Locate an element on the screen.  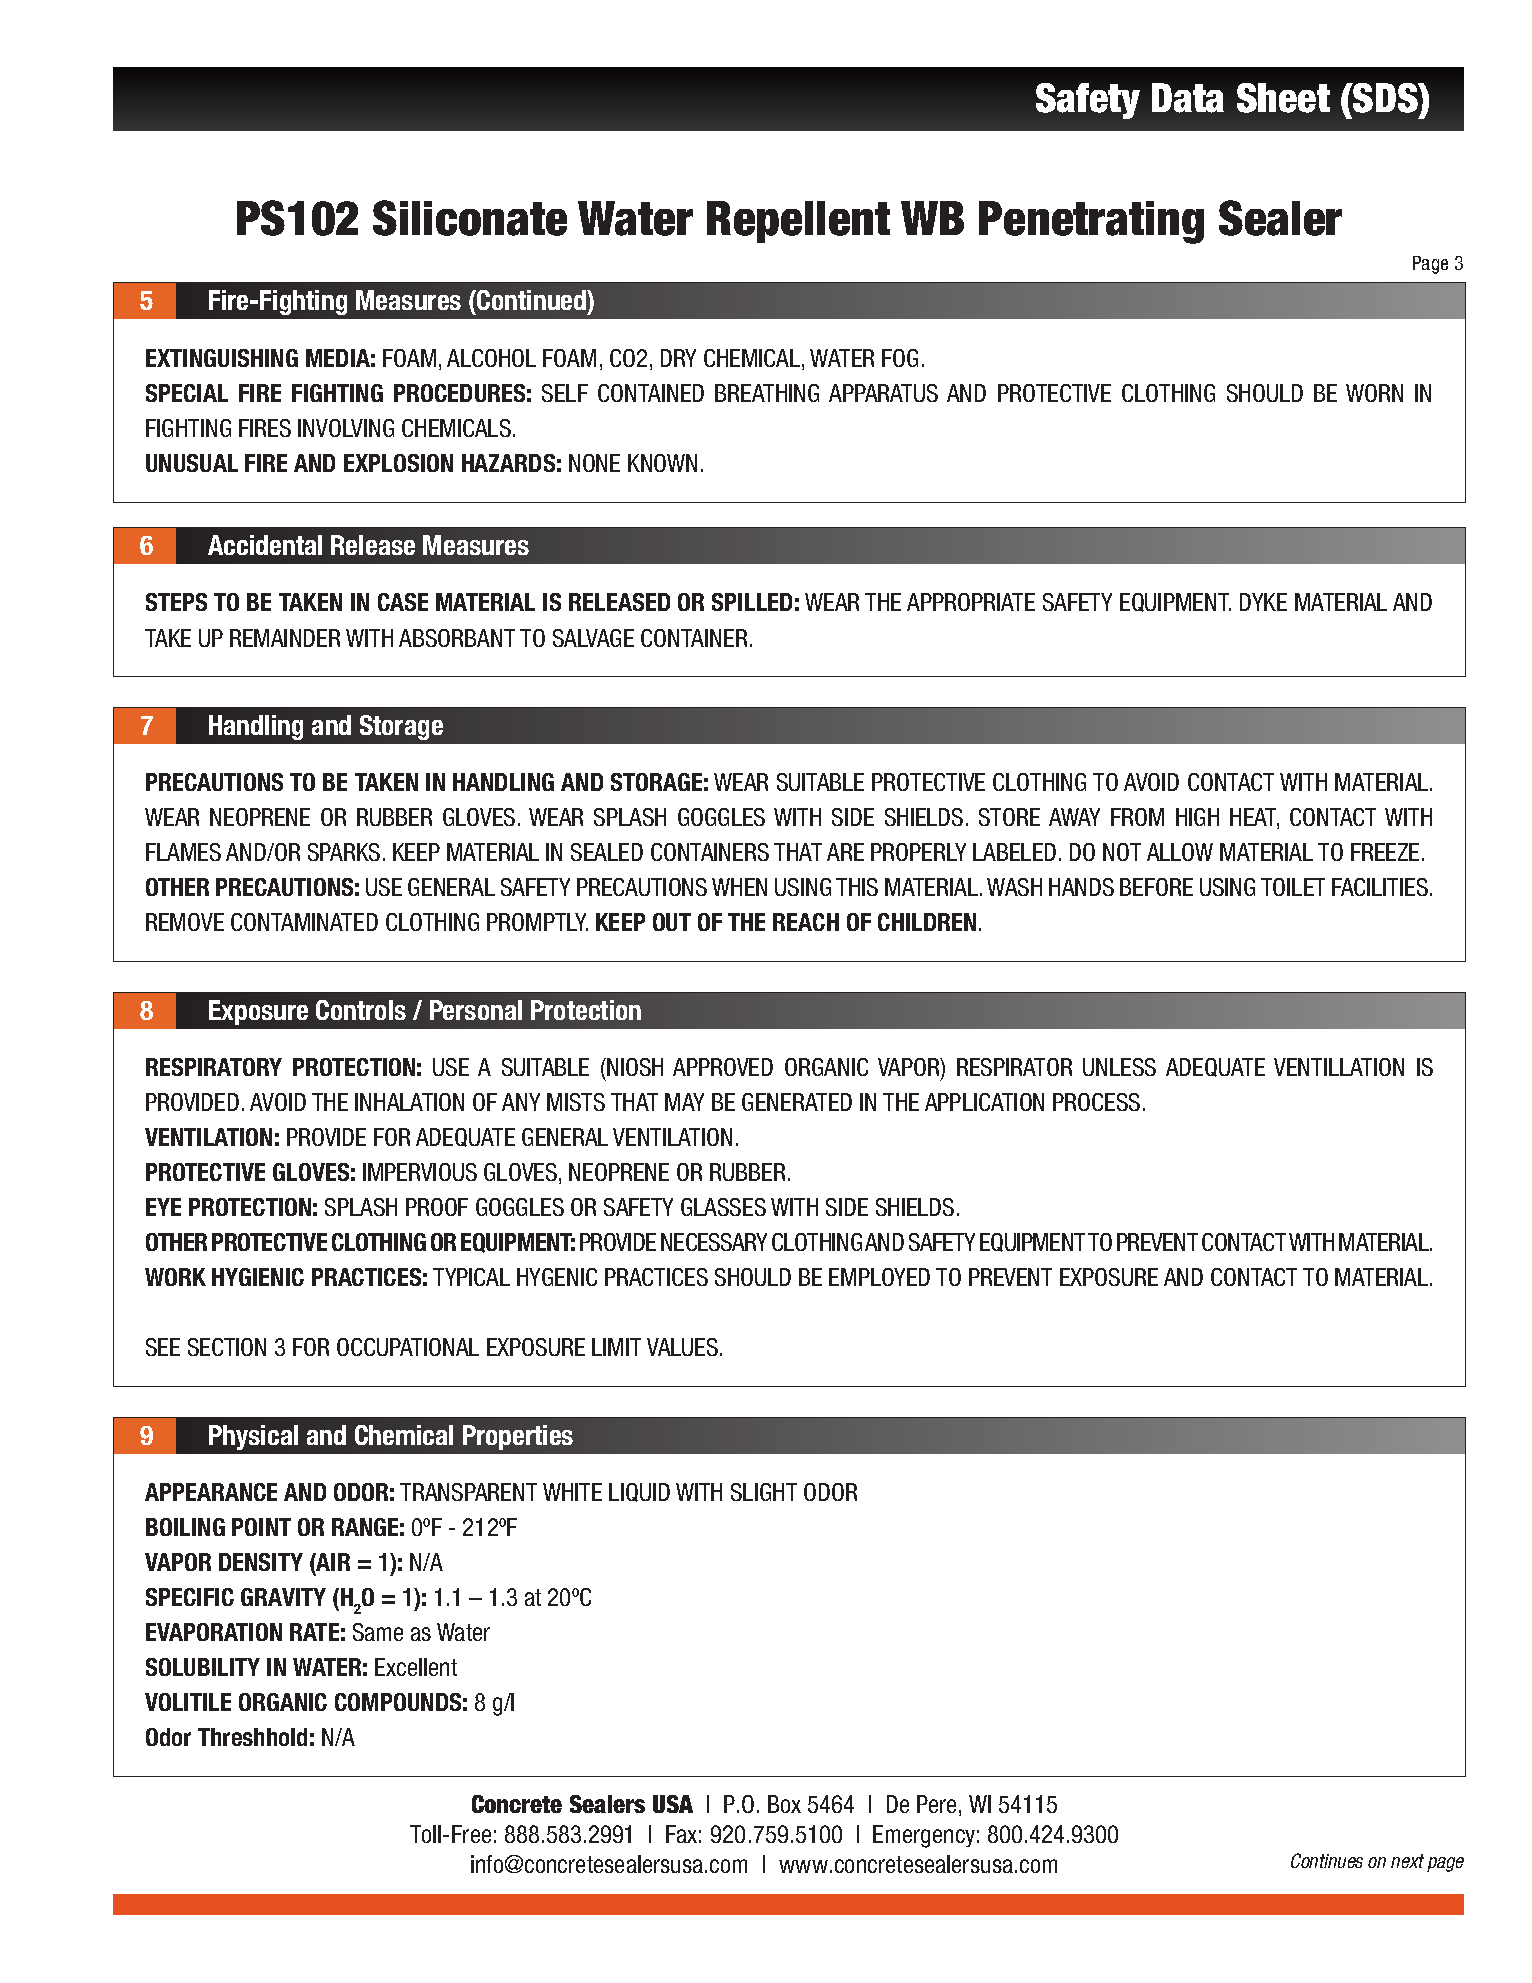
Repellent is located at coordinates (798, 222).
